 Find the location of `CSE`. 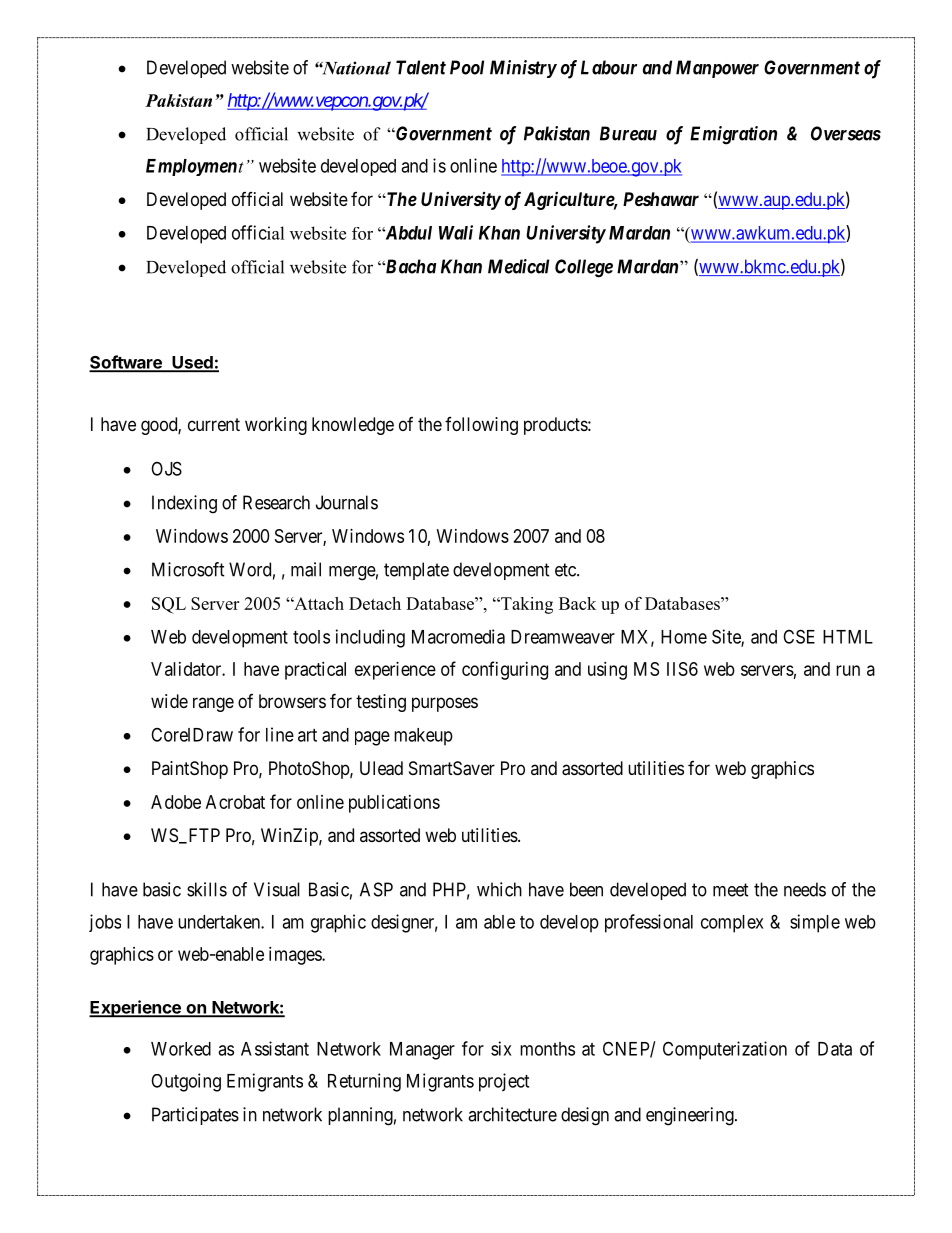

CSE is located at coordinates (799, 636).
